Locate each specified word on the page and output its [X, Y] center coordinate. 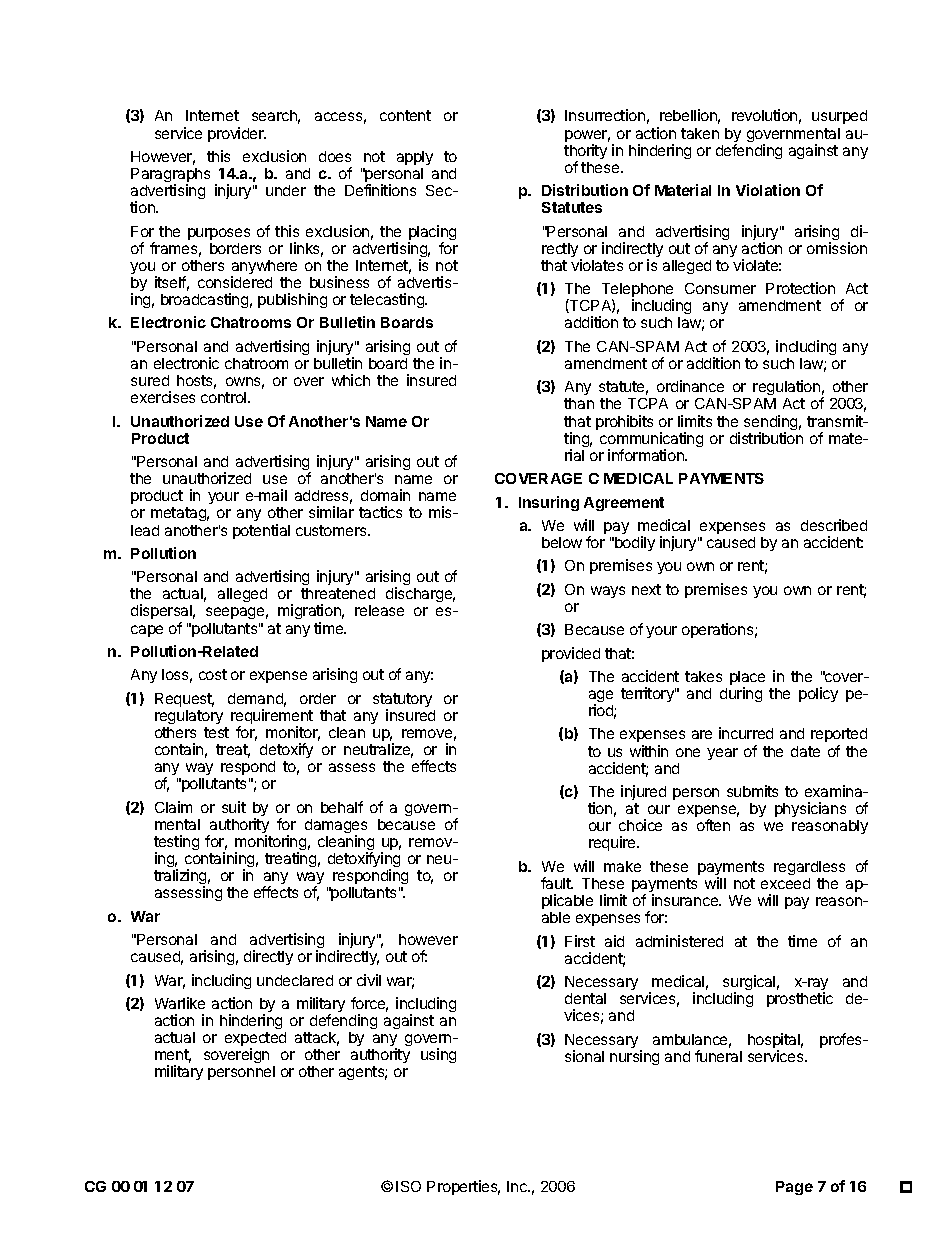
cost [213, 674]
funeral [718, 1056]
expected [255, 1040]
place [747, 679]
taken [700, 133]
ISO [408, 1186]
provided [571, 654]
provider [237, 134]
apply [415, 158]
